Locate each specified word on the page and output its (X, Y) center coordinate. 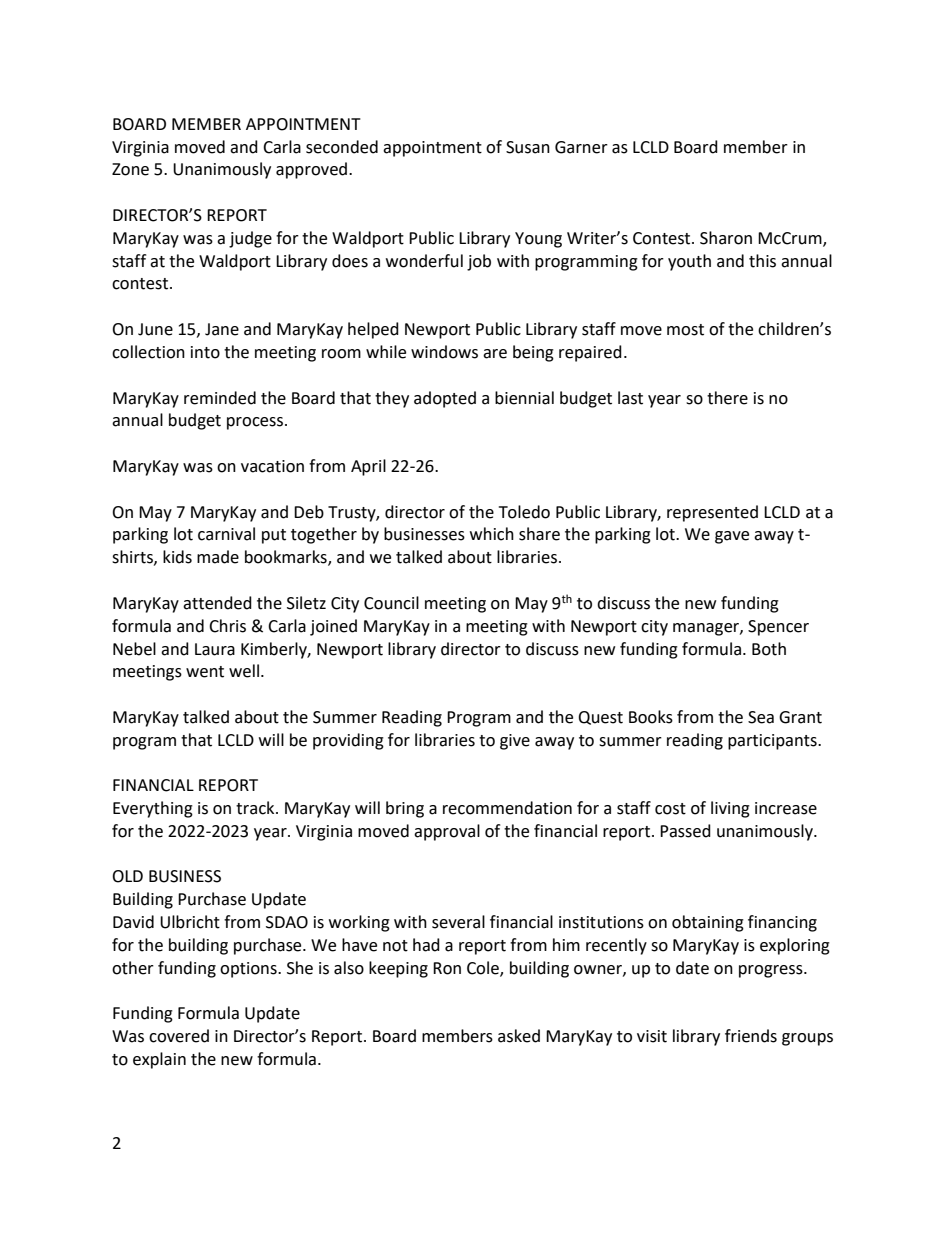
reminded (220, 398)
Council (391, 603)
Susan (528, 147)
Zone (130, 169)
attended (217, 603)
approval (447, 832)
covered (179, 1036)
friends (751, 1036)
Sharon (726, 238)
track (256, 808)
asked (519, 1036)
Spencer (778, 628)
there (727, 398)
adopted (445, 399)
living (730, 809)
